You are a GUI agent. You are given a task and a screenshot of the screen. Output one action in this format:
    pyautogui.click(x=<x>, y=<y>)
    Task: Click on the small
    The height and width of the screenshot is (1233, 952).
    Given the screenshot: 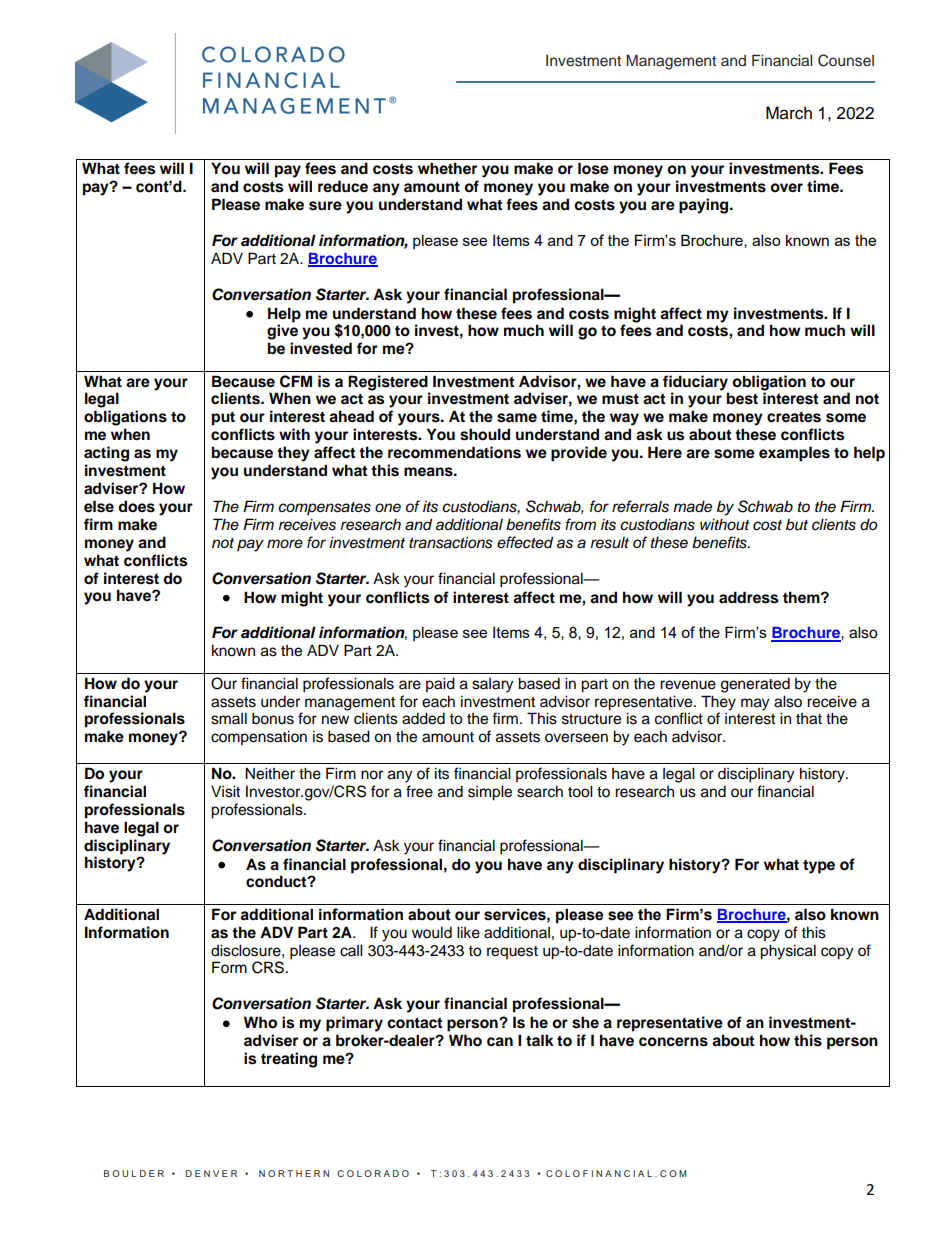 What is the action you would take?
    pyautogui.click(x=229, y=718)
